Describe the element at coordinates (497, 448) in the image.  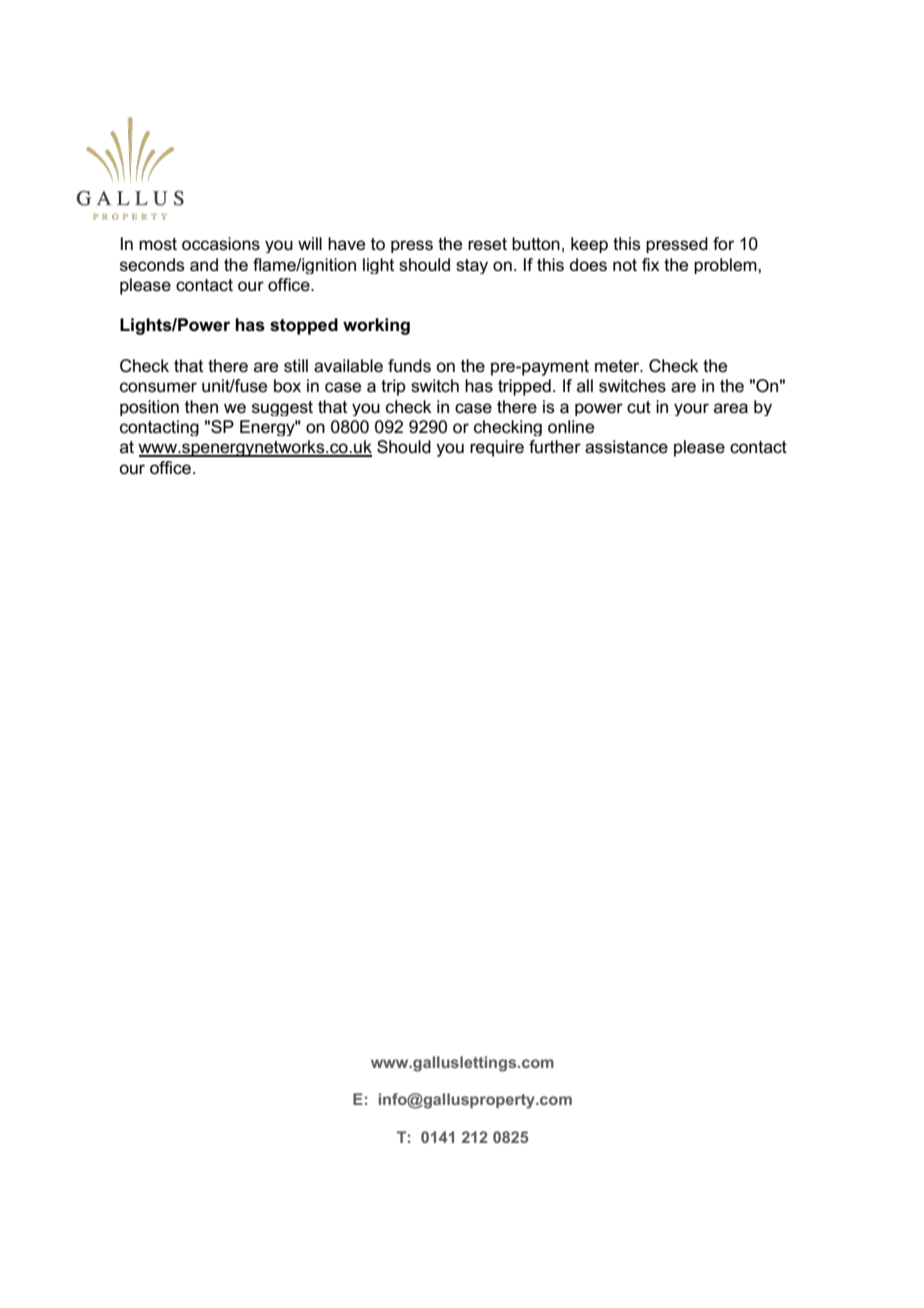
I see `require` at that location.
